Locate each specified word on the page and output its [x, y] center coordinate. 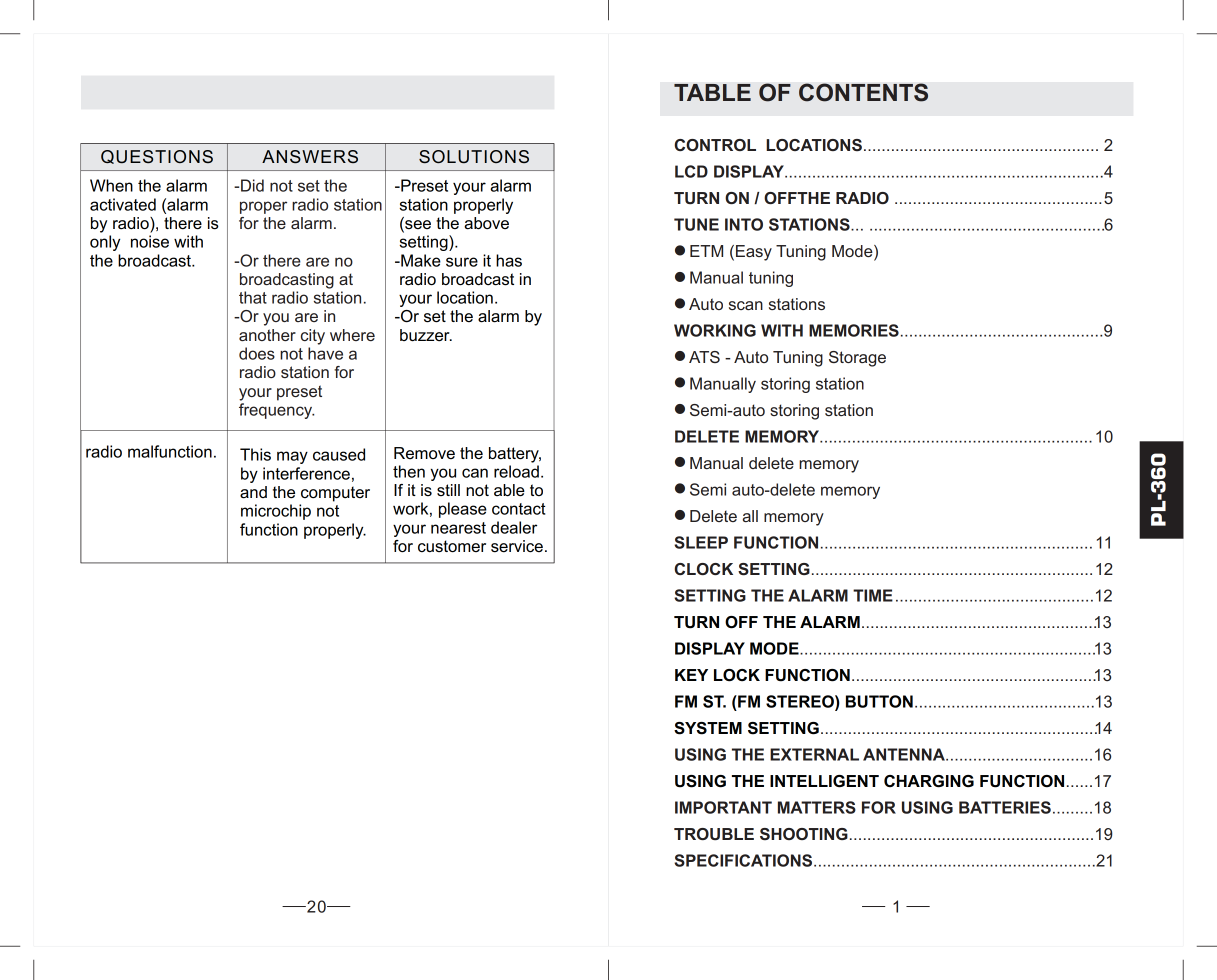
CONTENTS [863, 92]
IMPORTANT [723, 807]
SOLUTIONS [474, 157]
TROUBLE [714, 834]
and [253, 492]
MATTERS [817, 807]
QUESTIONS [157, 157]
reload [516, 471]
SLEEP [701, 542]
